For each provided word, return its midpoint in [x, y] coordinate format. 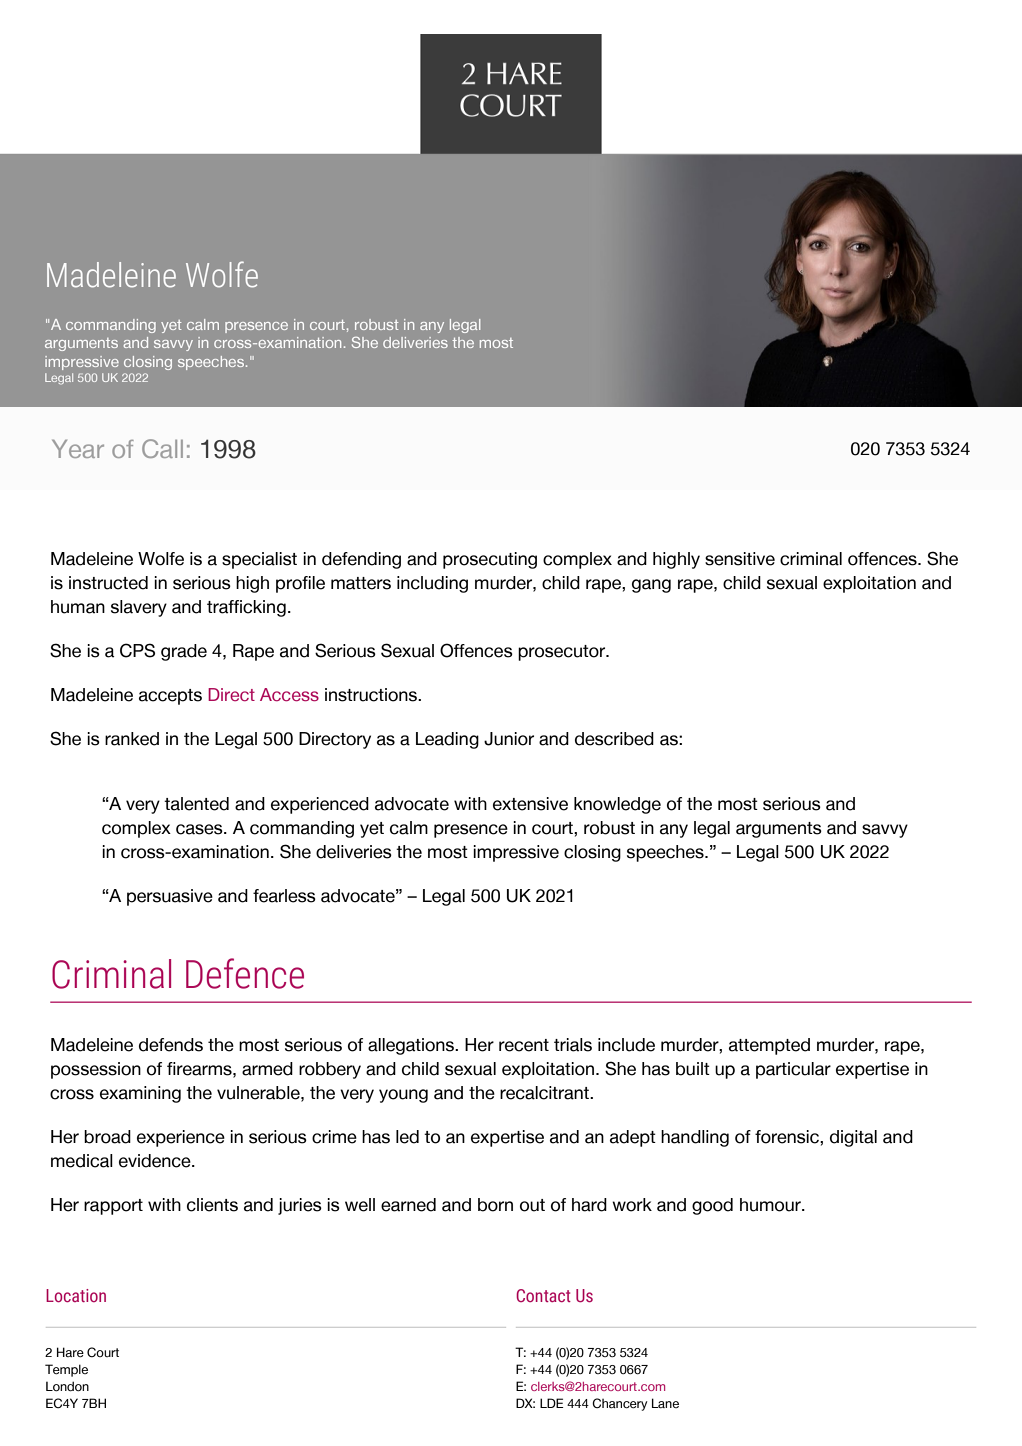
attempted [769, 1046]
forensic [788, 1137]
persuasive [170, 897]
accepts [170, 697]
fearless [284, 896]
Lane [665, 1403]
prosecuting [490, 560]
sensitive [740, 559]
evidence [156, 1161]
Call [162, 448]
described [614, 739]
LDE [551, 1403]
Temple [66, 1370]
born [495, 1205]
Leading [447, 740]
